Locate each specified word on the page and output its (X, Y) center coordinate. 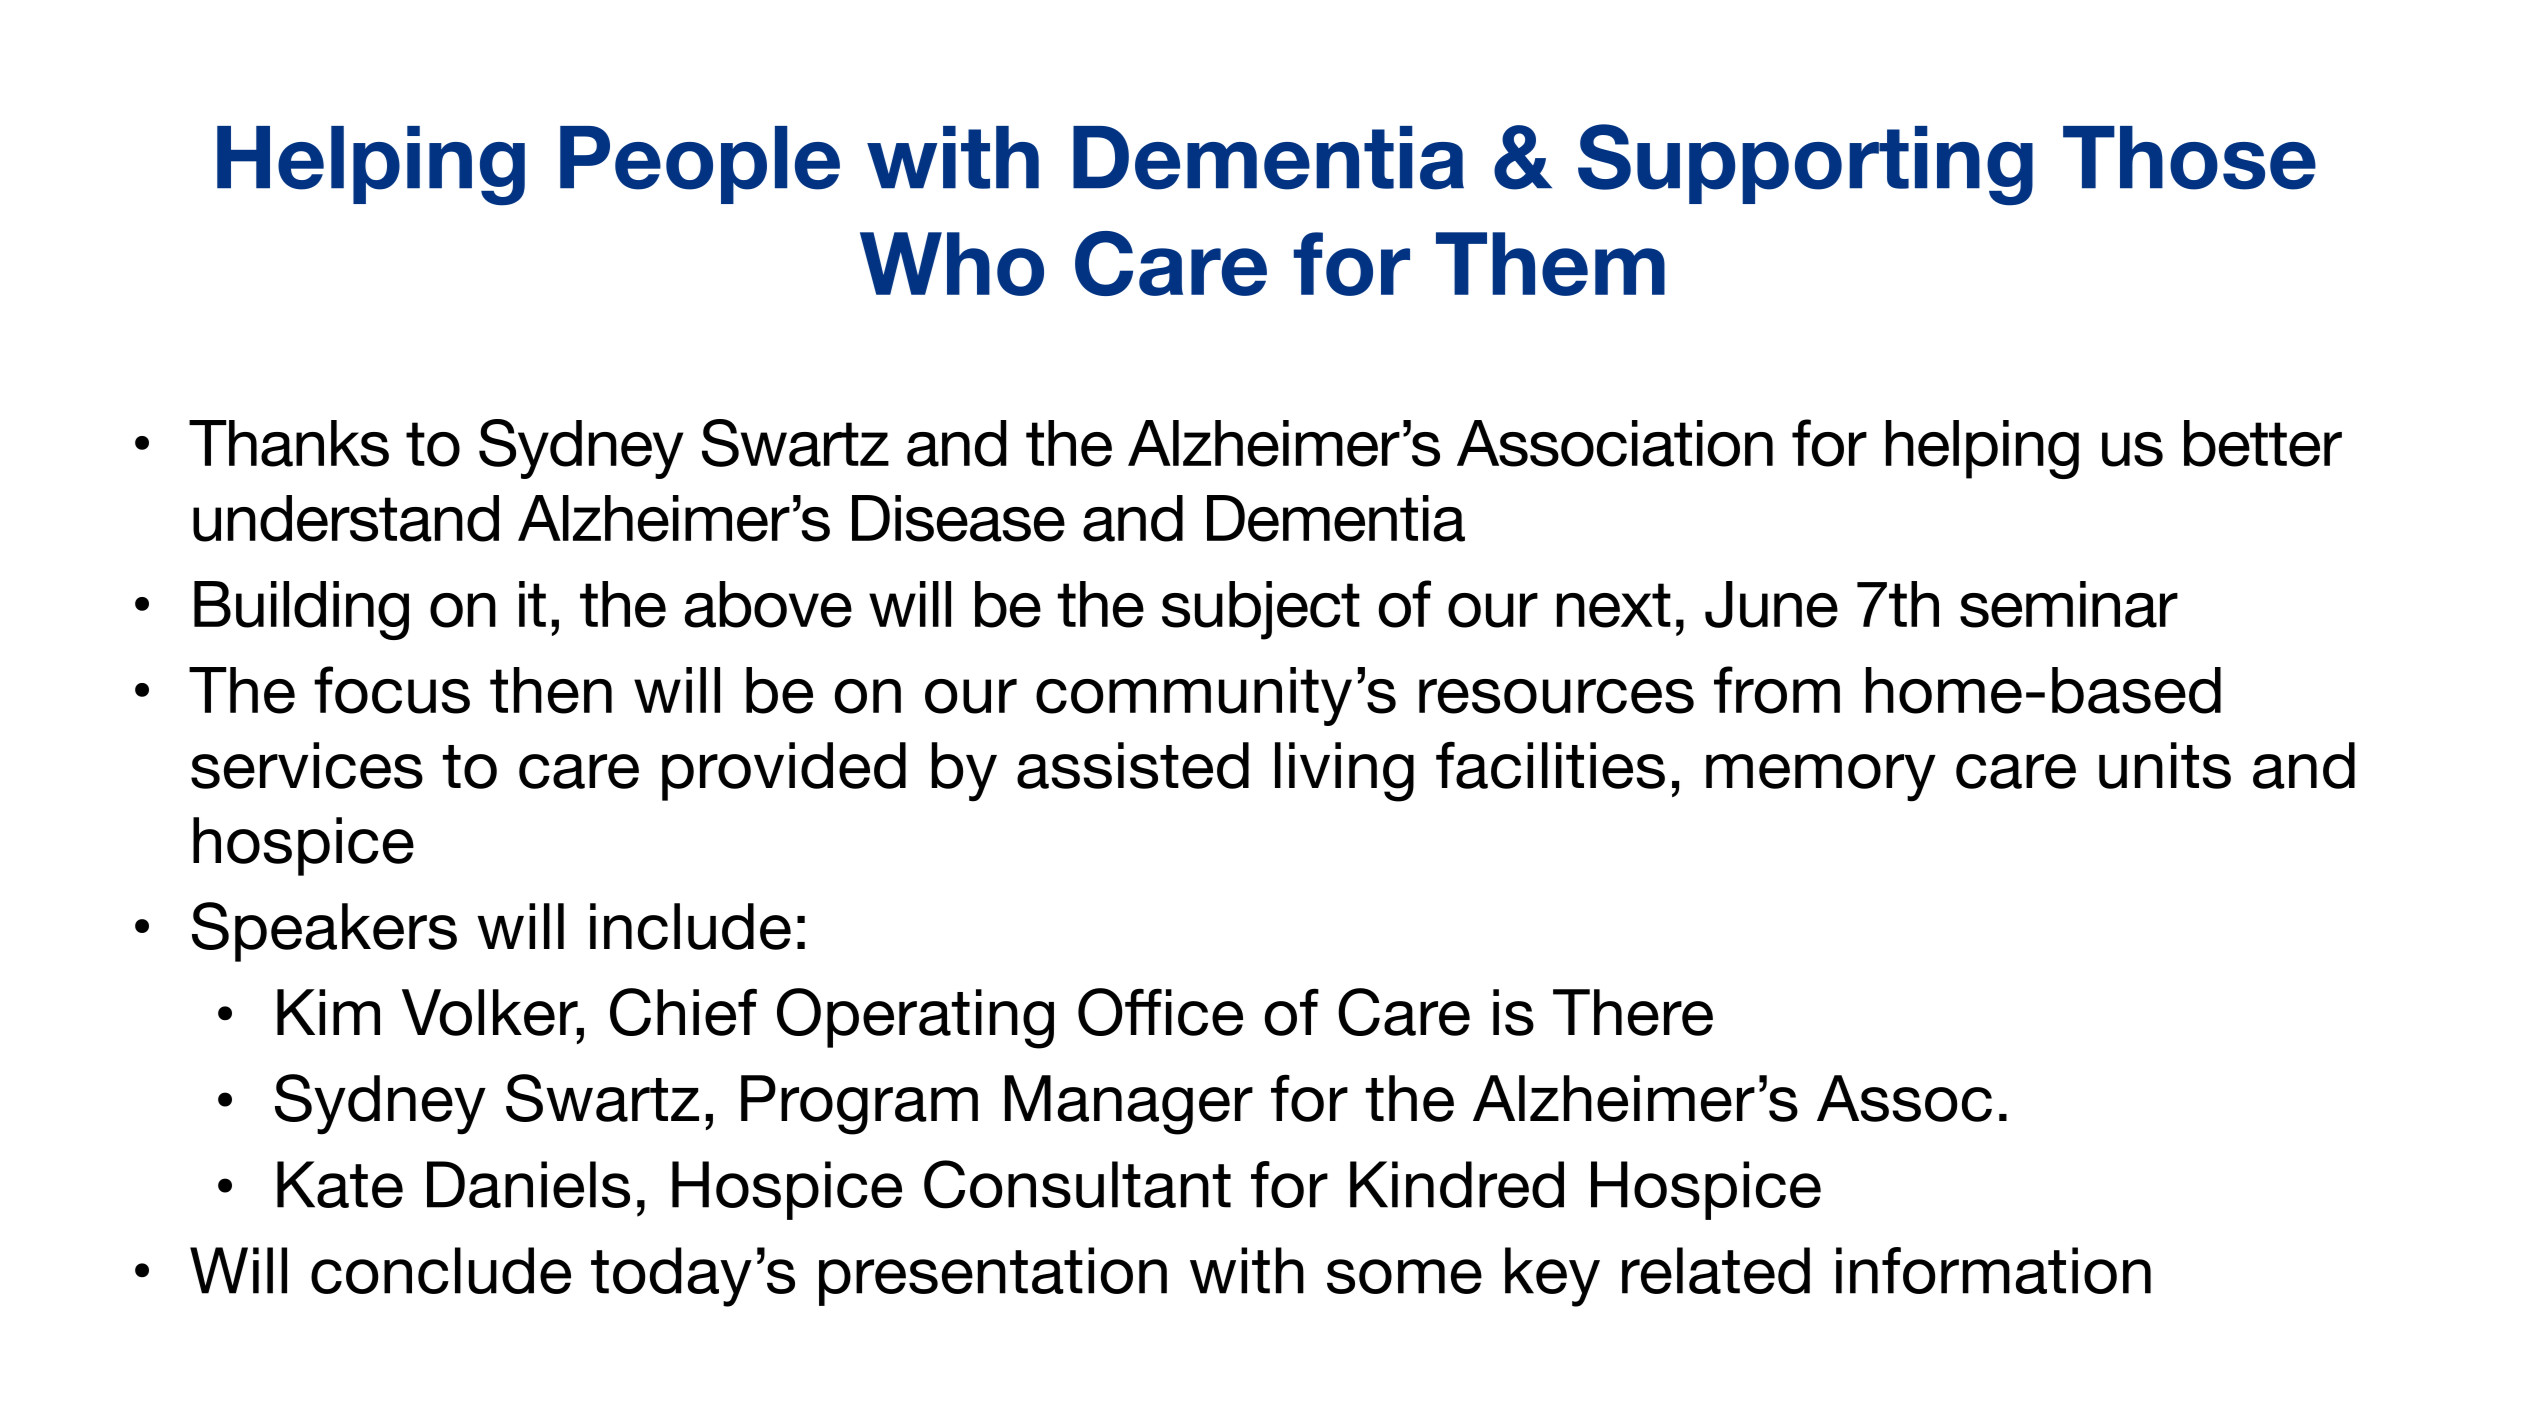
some (1404, 1276)
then (551, 690)
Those (2189, 158)
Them (1550, 264)
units (2165, 765)
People (700, 165)
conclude (441, 1270)
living (1344, 772)
